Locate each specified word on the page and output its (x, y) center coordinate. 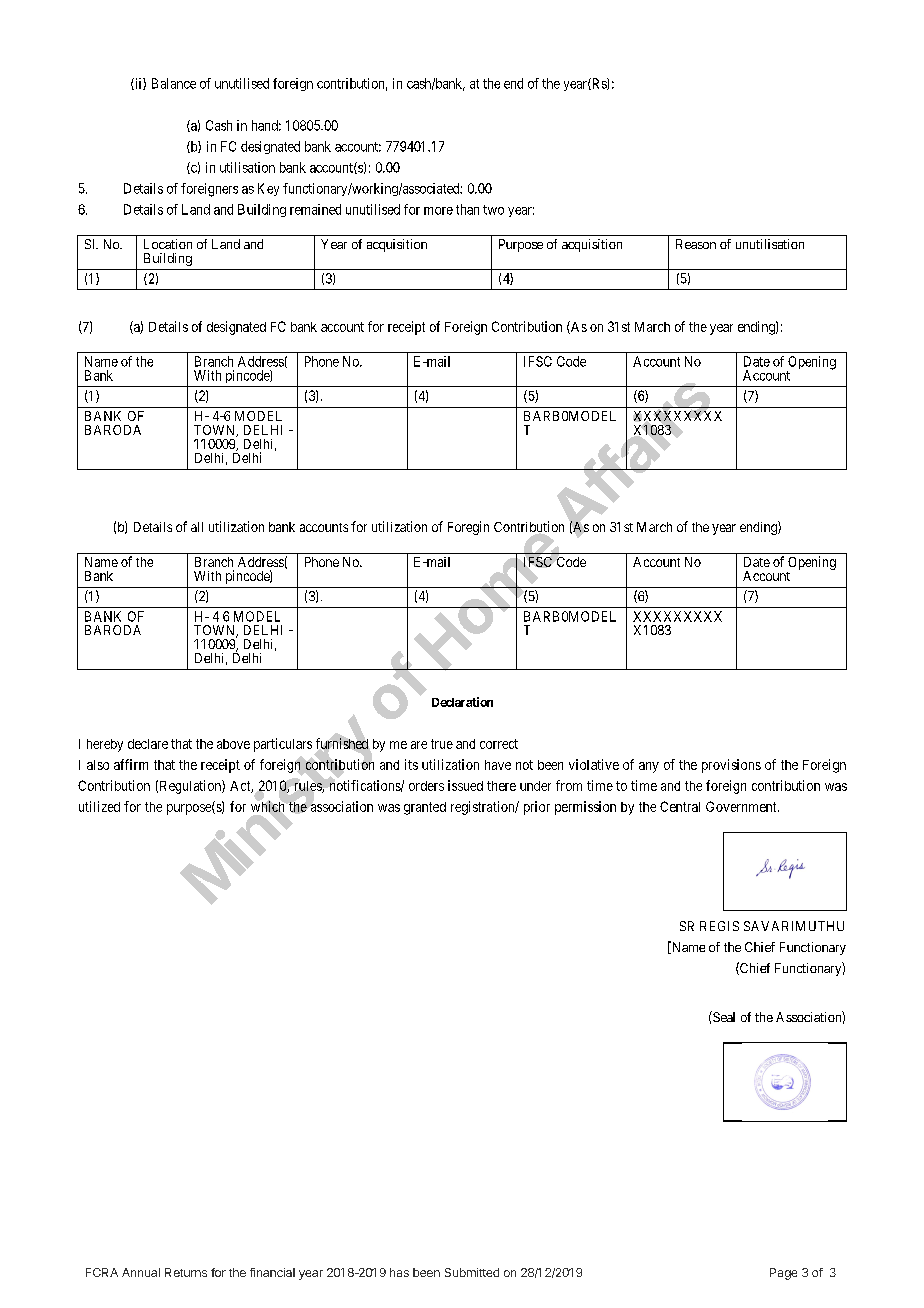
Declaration (462, 702)
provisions (731, 766)
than (467, 209)
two (493, 210)
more (438, 211)
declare (148, 744)
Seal (723, 1016)
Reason (696, 244)
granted (425, 808)
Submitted (472, 1272)
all (197, 527)
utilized (99, 806)
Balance (174, 83)
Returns (186, 1272)
